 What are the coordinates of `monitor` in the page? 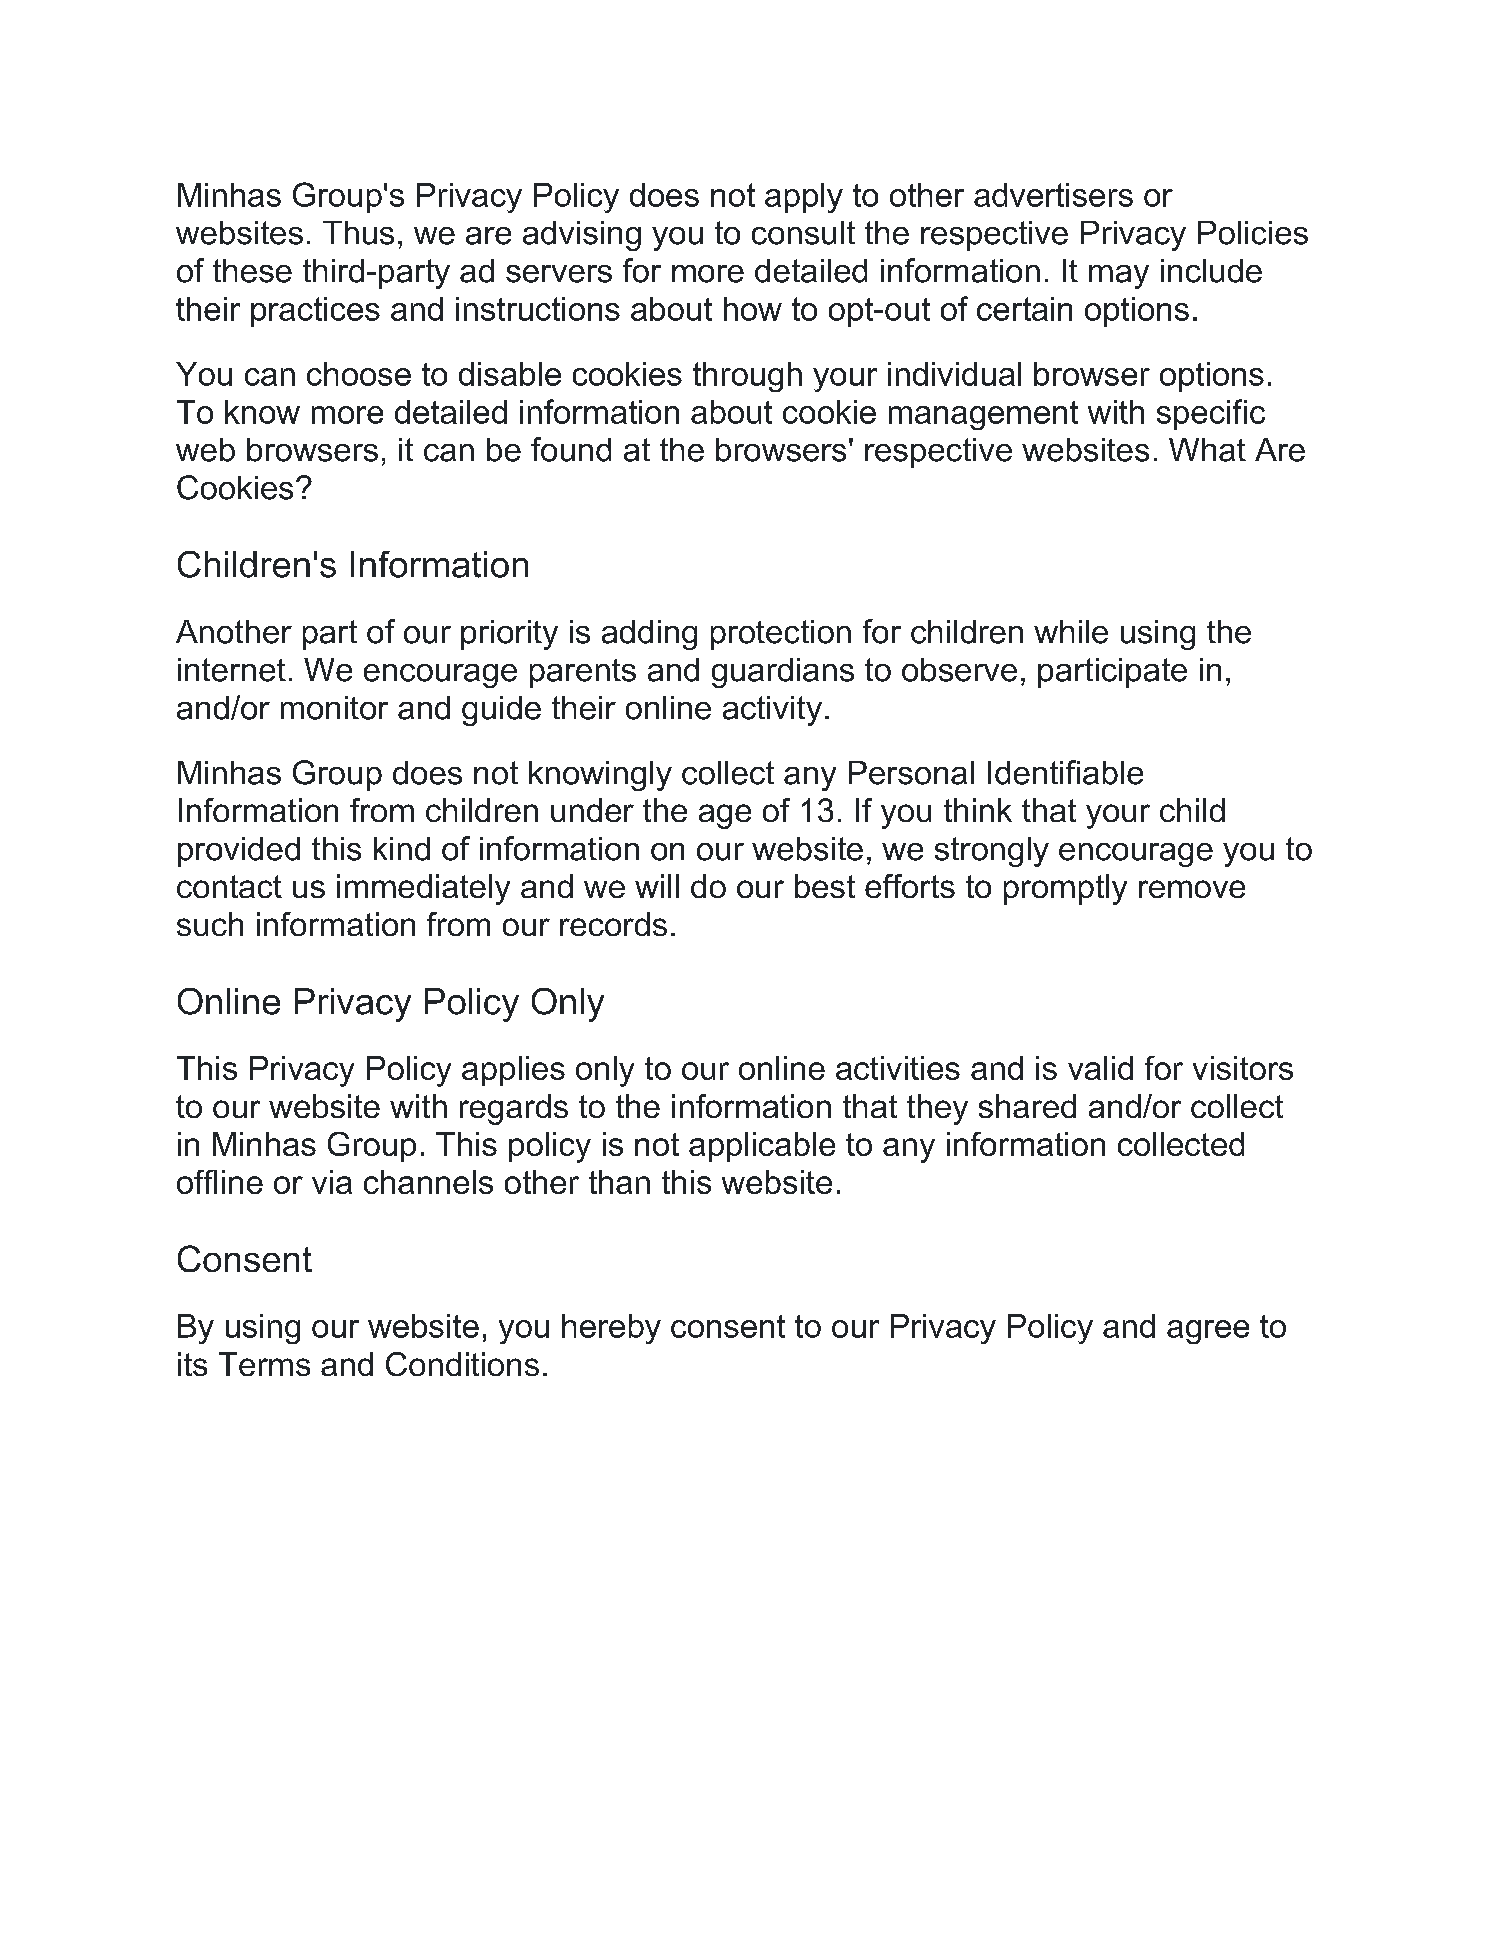 It's located at (334, 708).
